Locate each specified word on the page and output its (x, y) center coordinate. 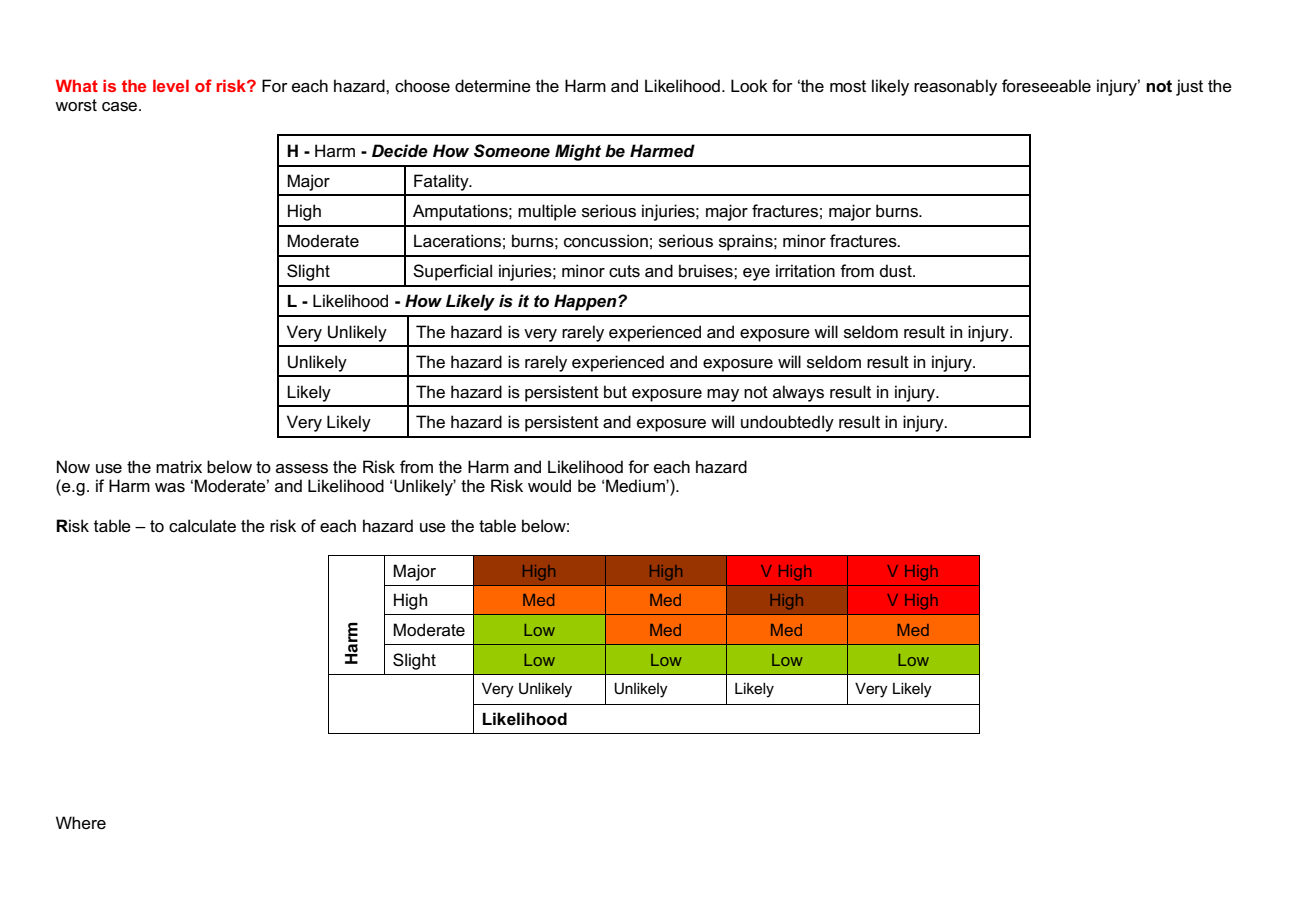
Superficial (452, 272)
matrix (179, 467)
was (170, 488)
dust (897, 271)
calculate (202, 526)
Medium (636, 485)
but (615, 391)
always (798, 393)
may (723, 395)
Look (749, 86)
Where (81, 823)
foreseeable (1046, 86)
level (171, 85)
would (549, 486)
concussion (606, 241)
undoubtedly (787, 423)
